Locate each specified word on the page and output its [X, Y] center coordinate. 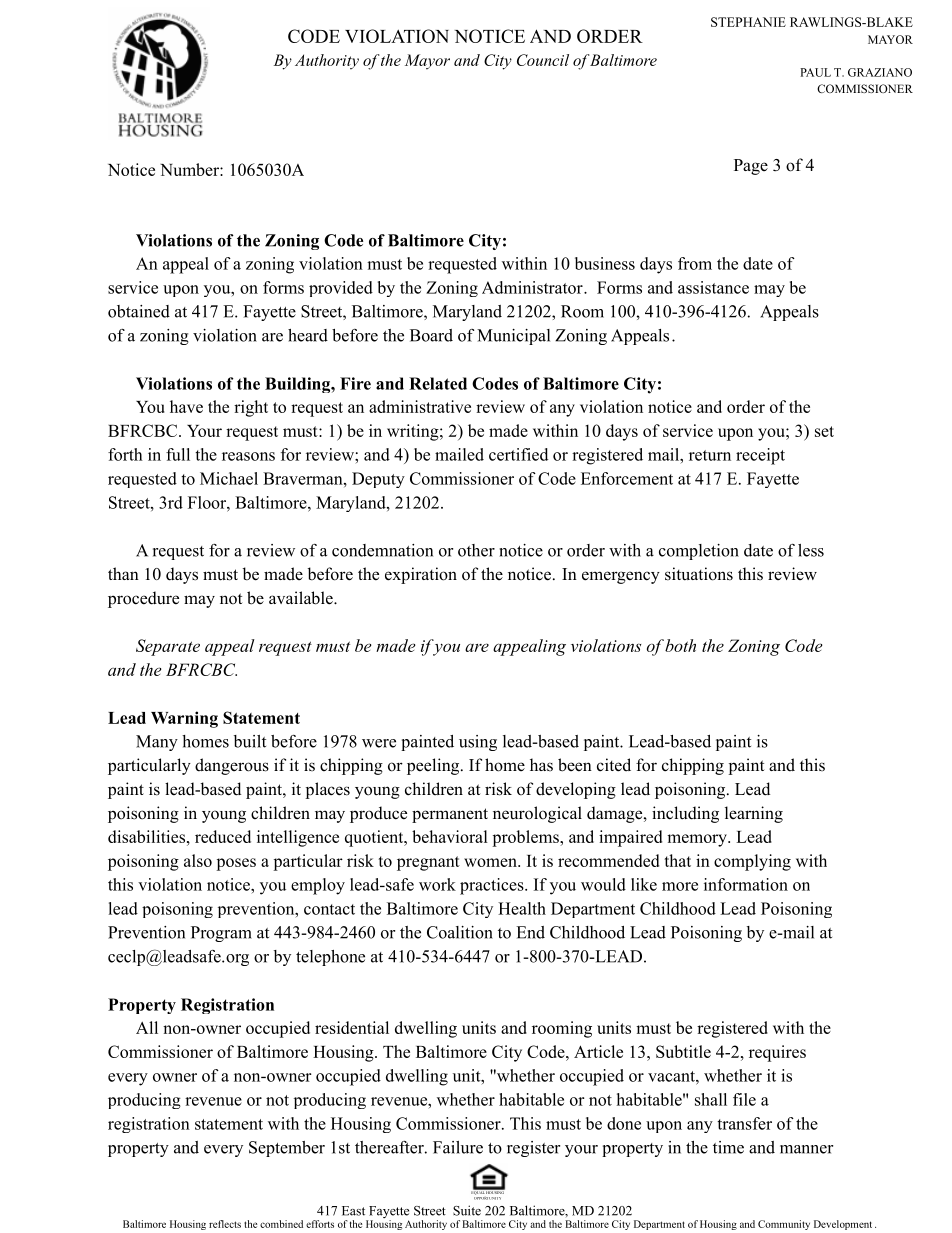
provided [341, 289]
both [680, 645]
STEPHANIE [748, 22]
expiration [421, 575]
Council [543, 60]
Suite [467, 1210]
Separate [168, 647]
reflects [225, 1224]
